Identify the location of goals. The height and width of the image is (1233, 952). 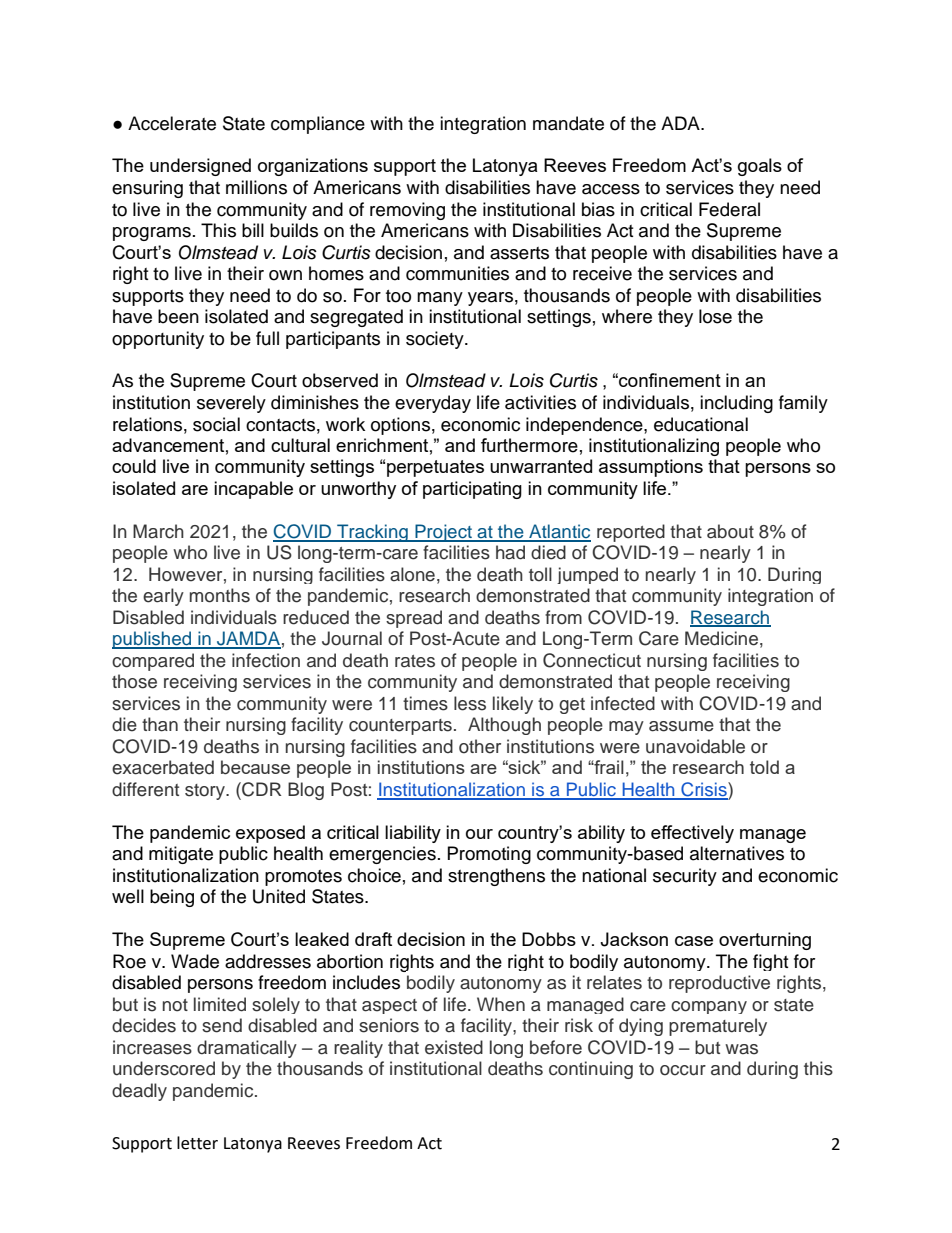
(760, 167).
